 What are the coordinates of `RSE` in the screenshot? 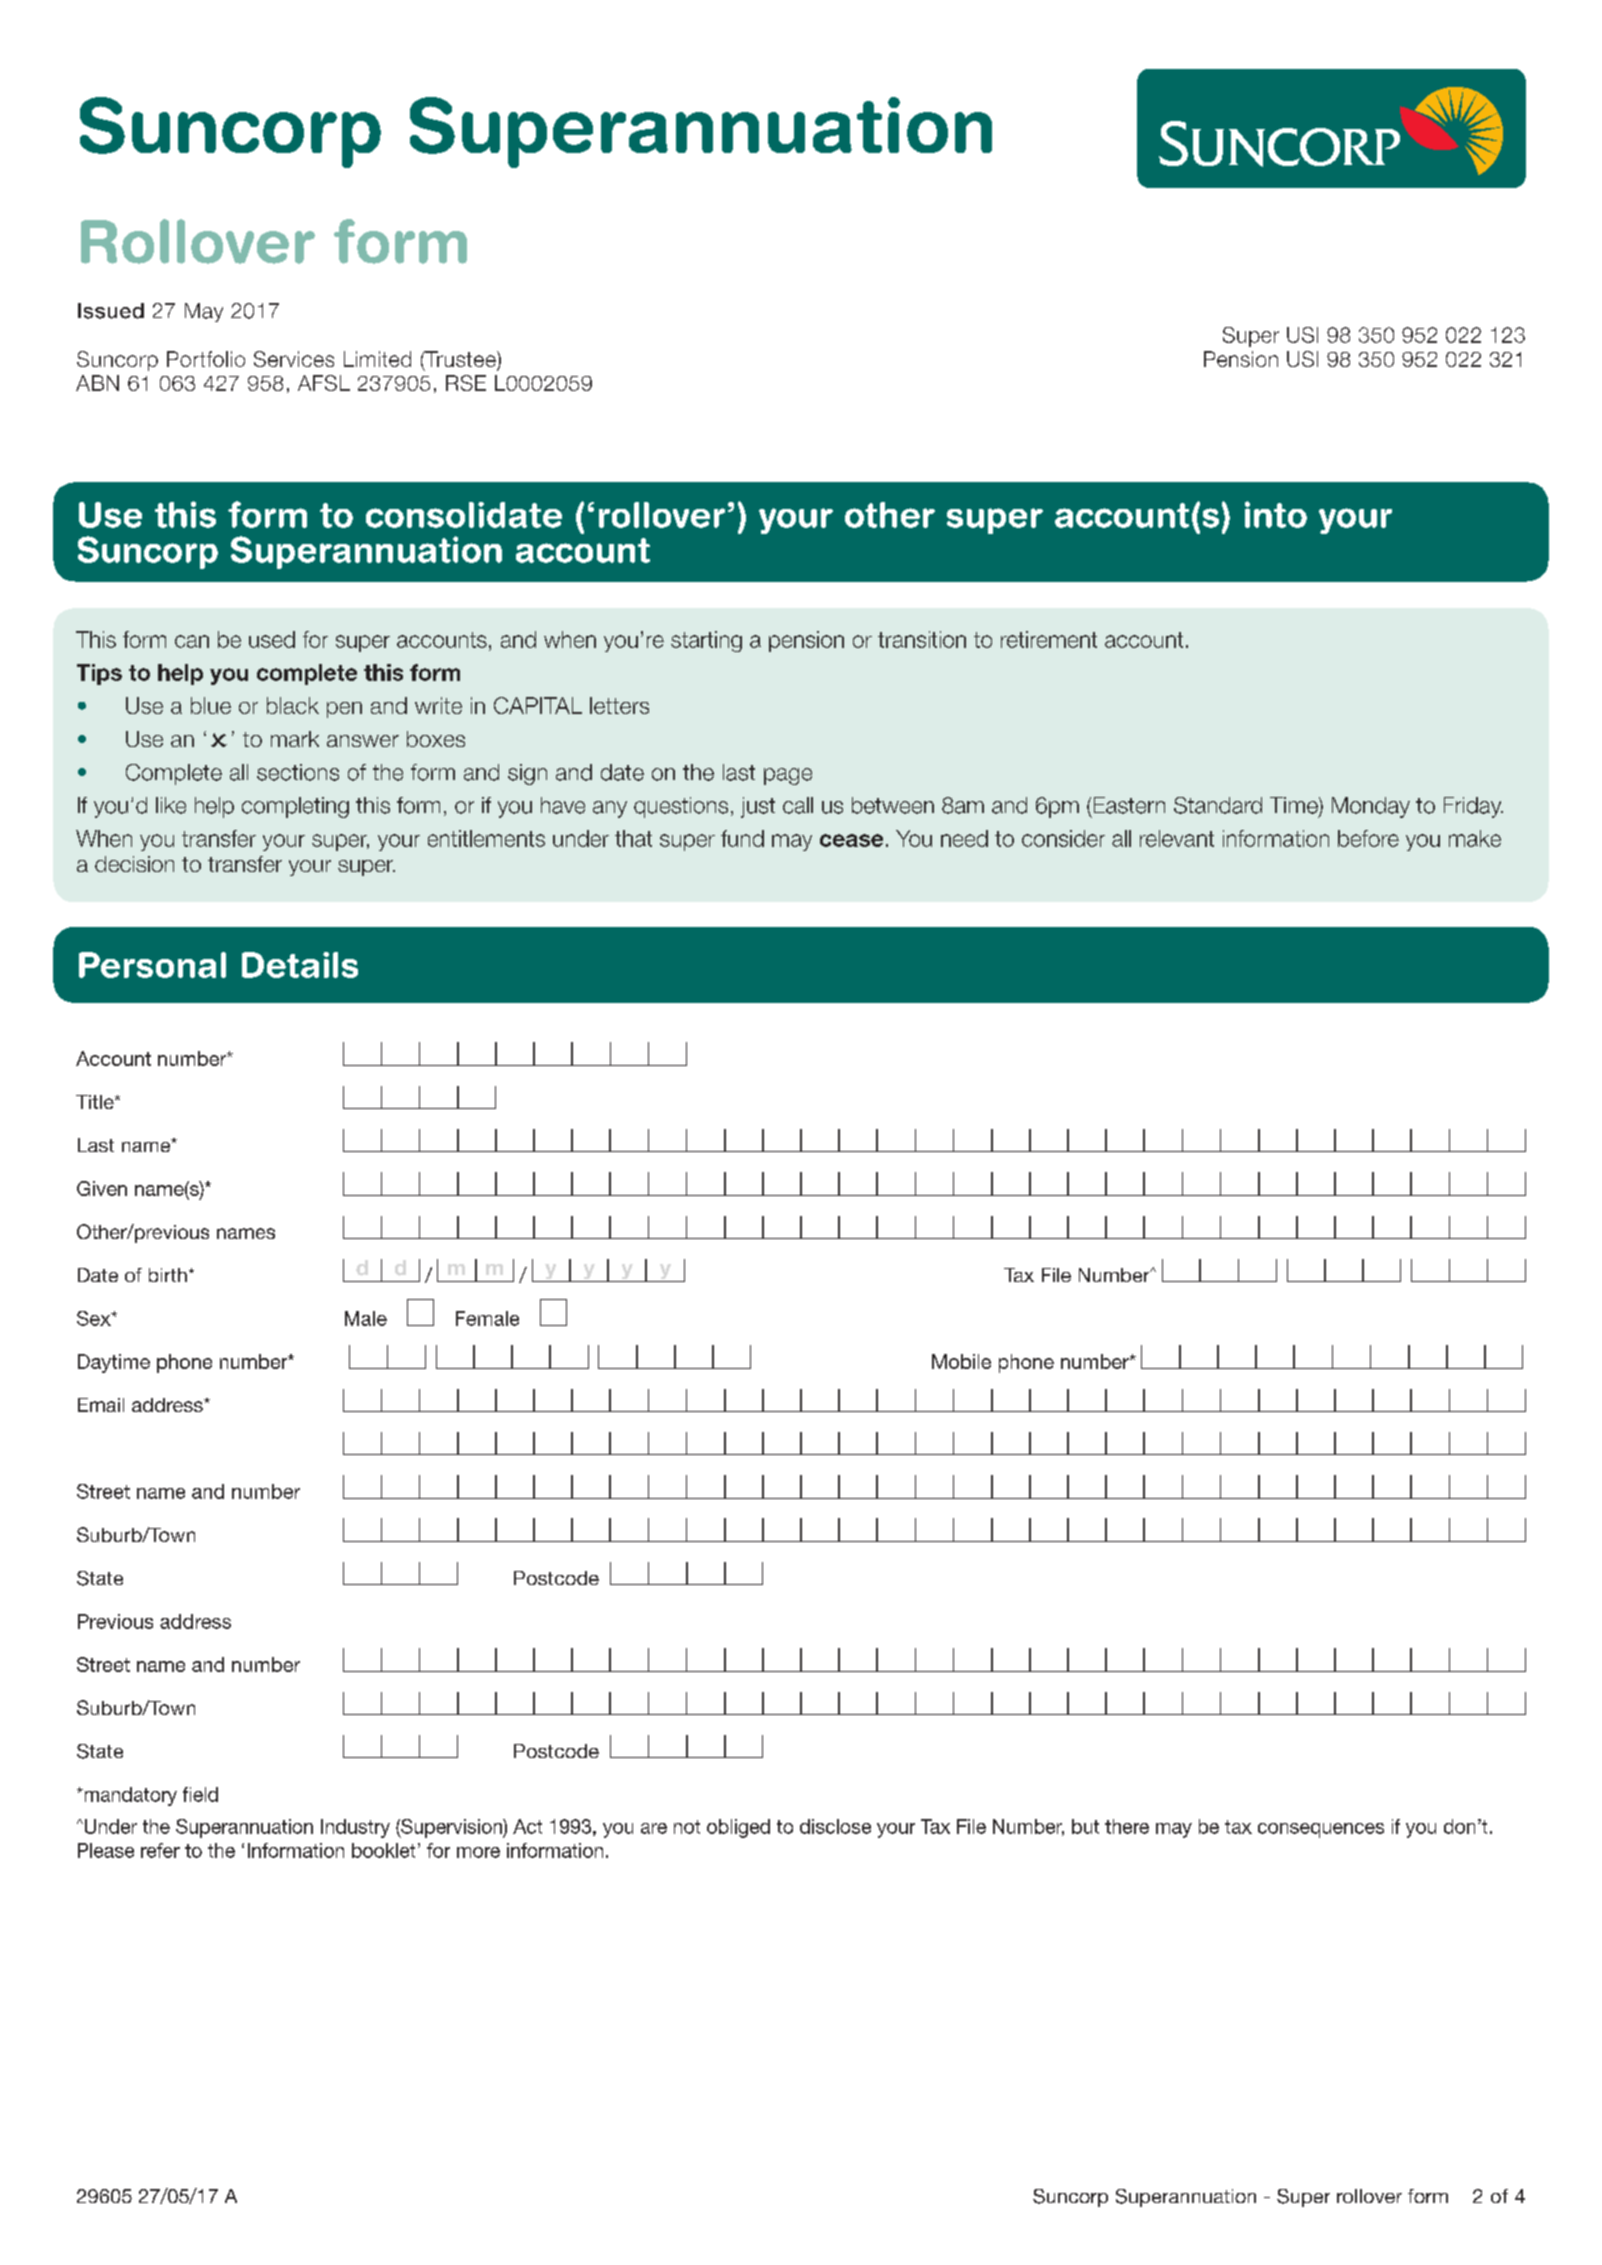 It's located at (466, 383).
